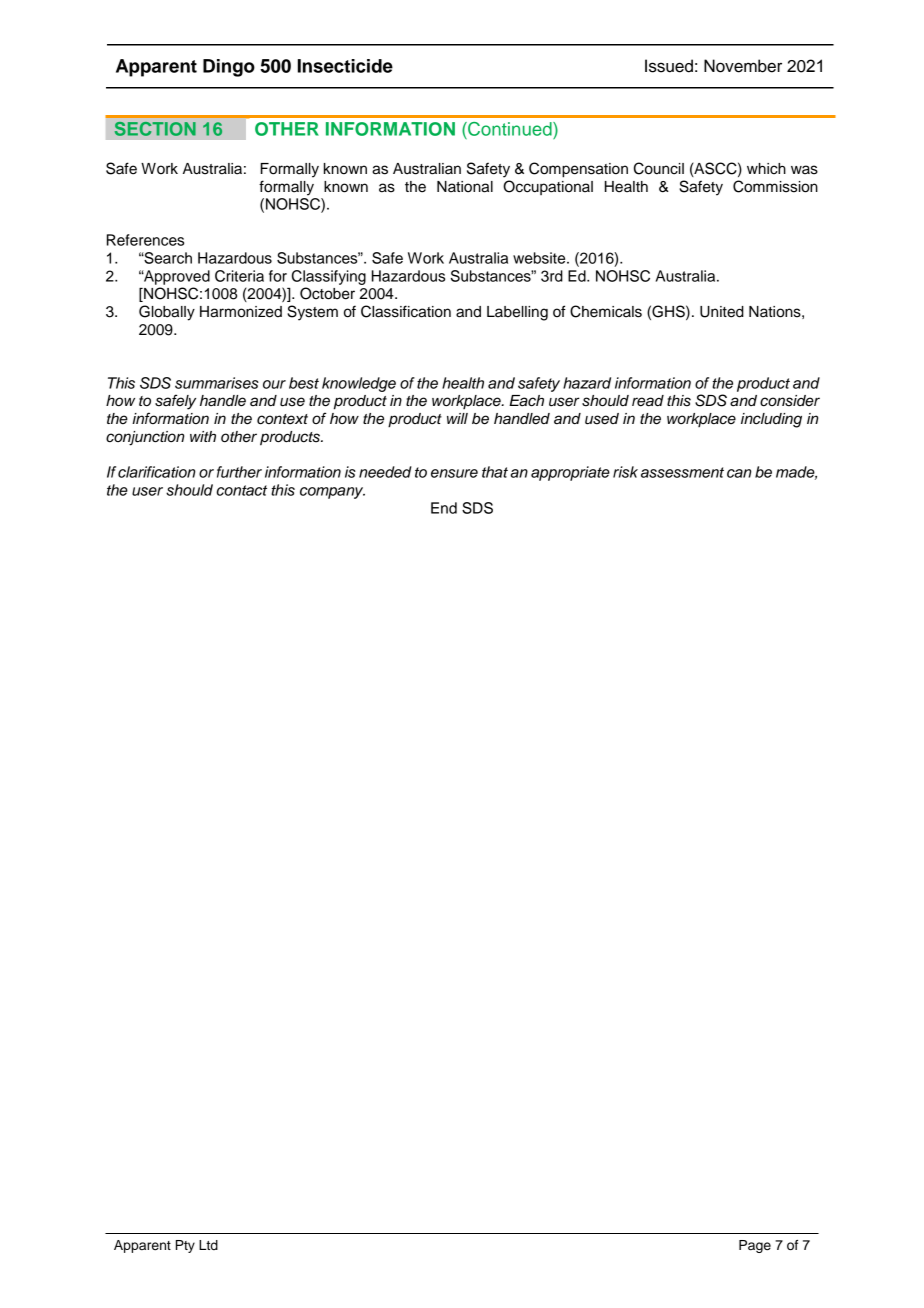  I want to click on November, so click(743, 66).
